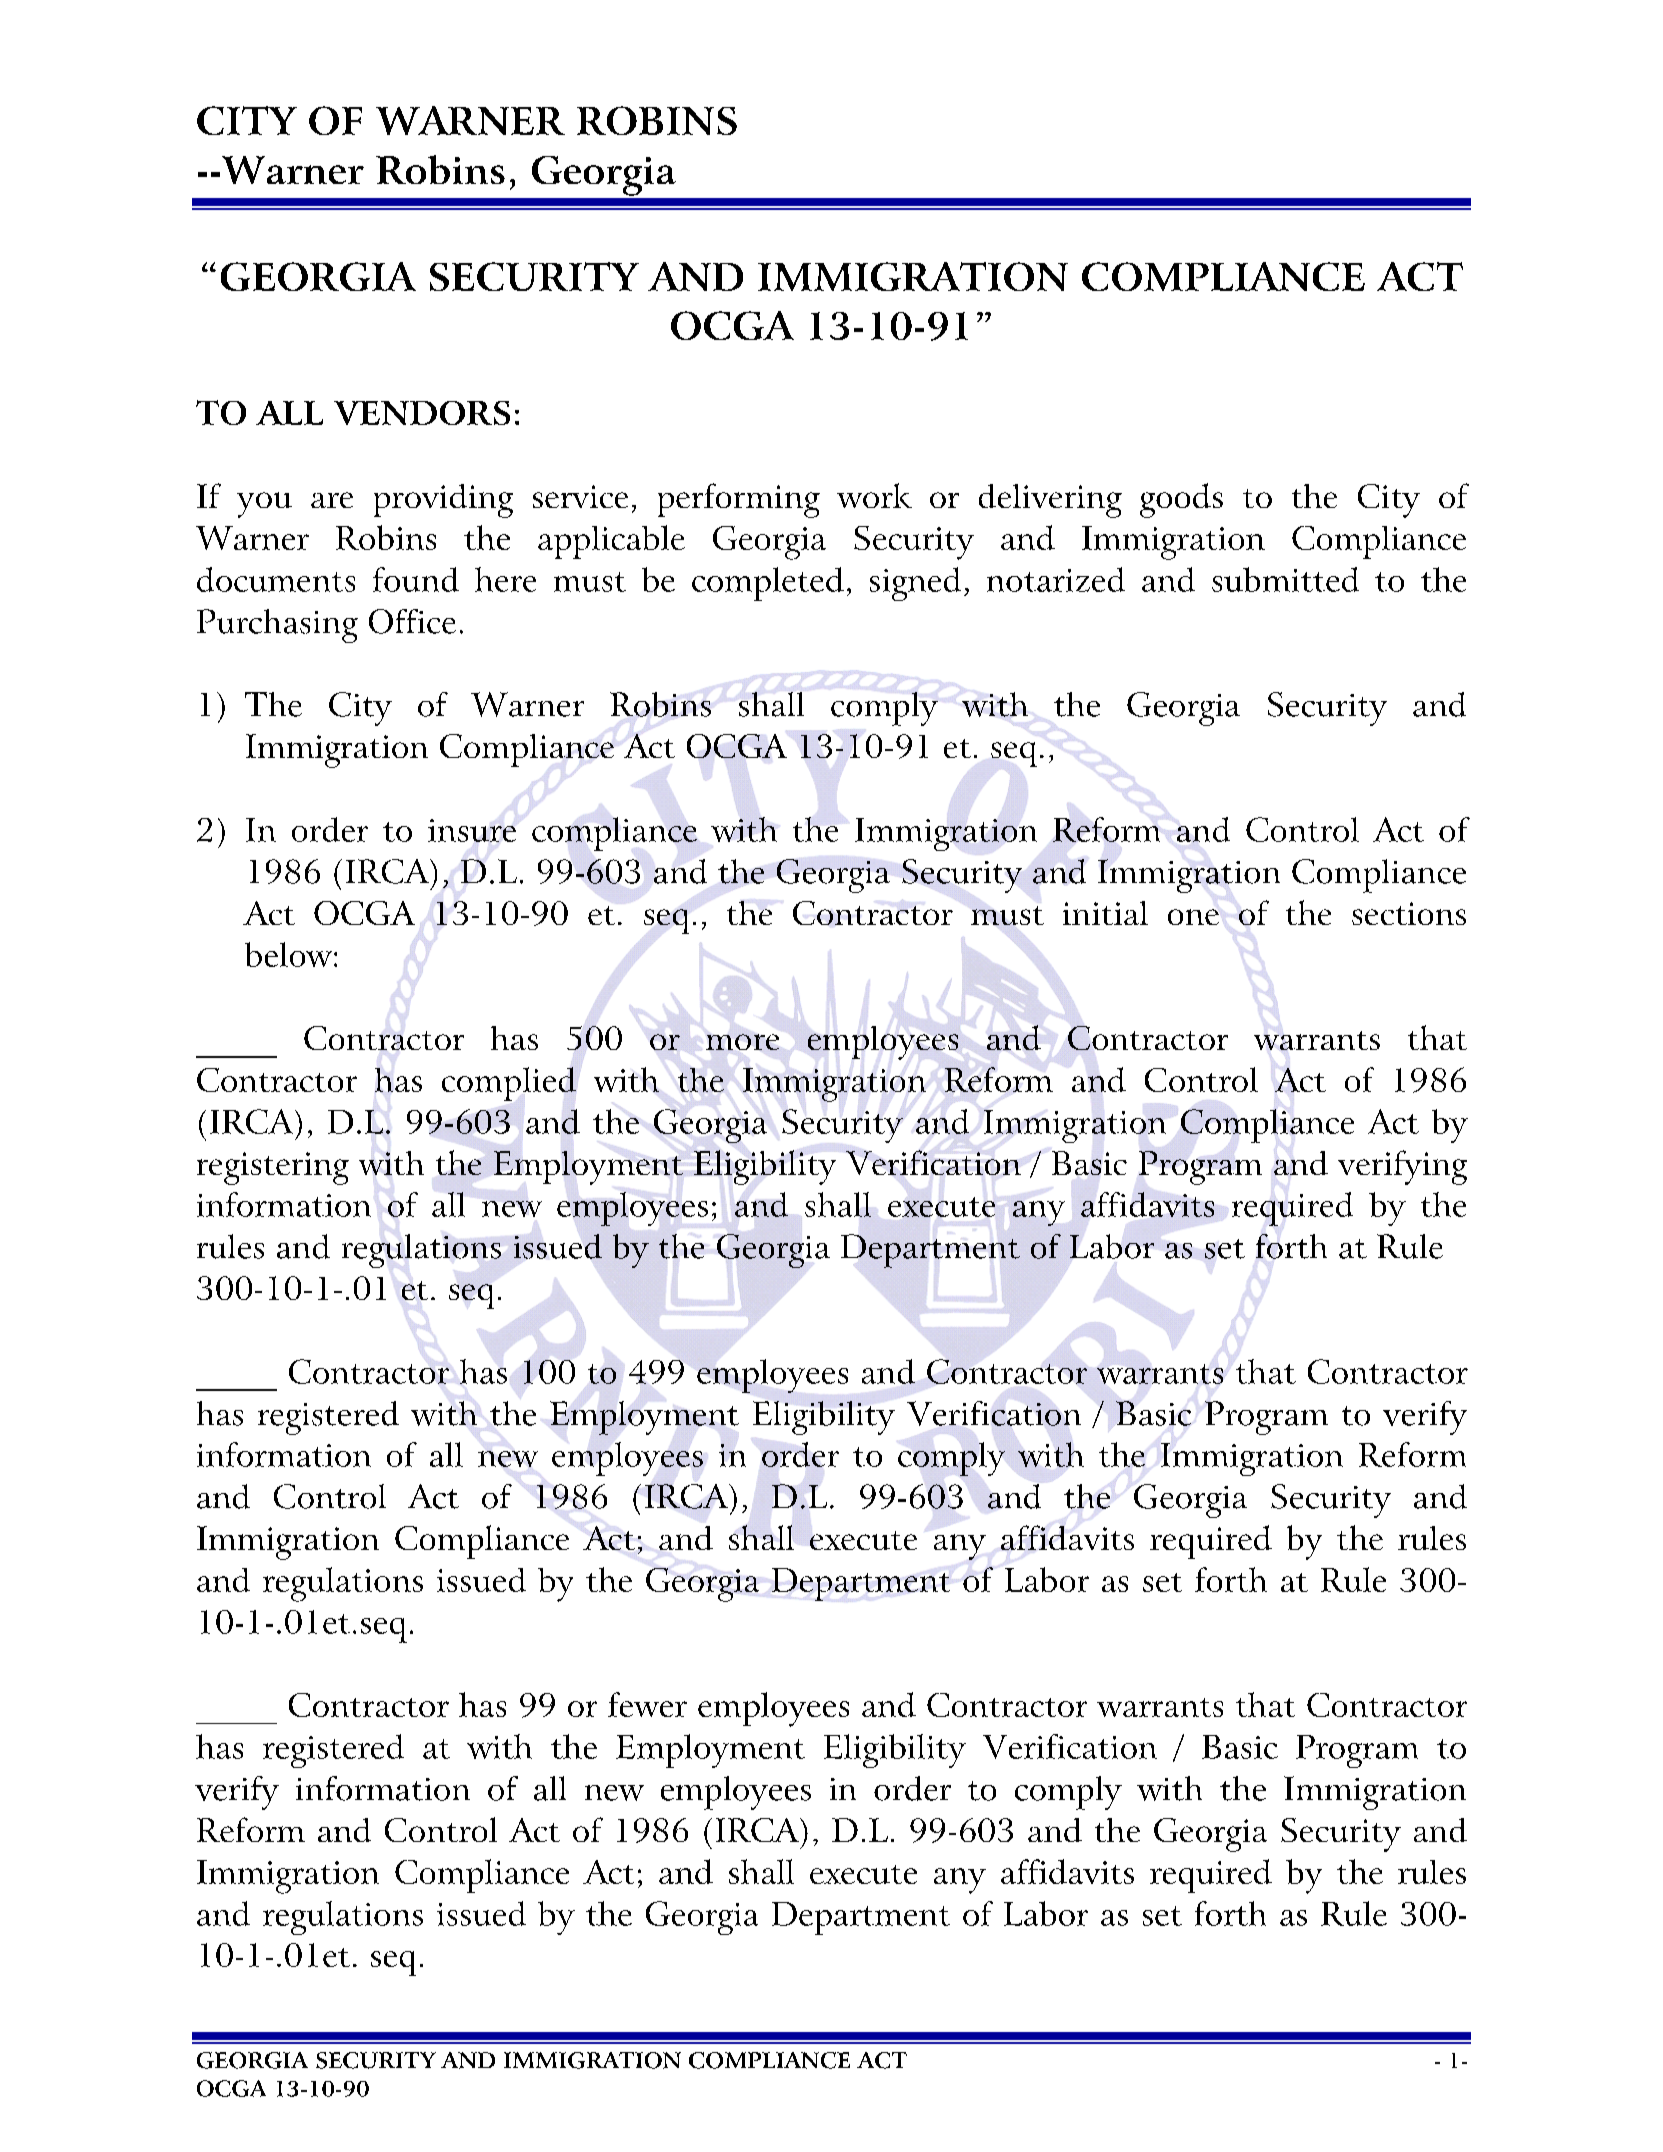 The height and width of the screenshot is (2152, 1663). I want to click on fewer, so click(647, 1704).
